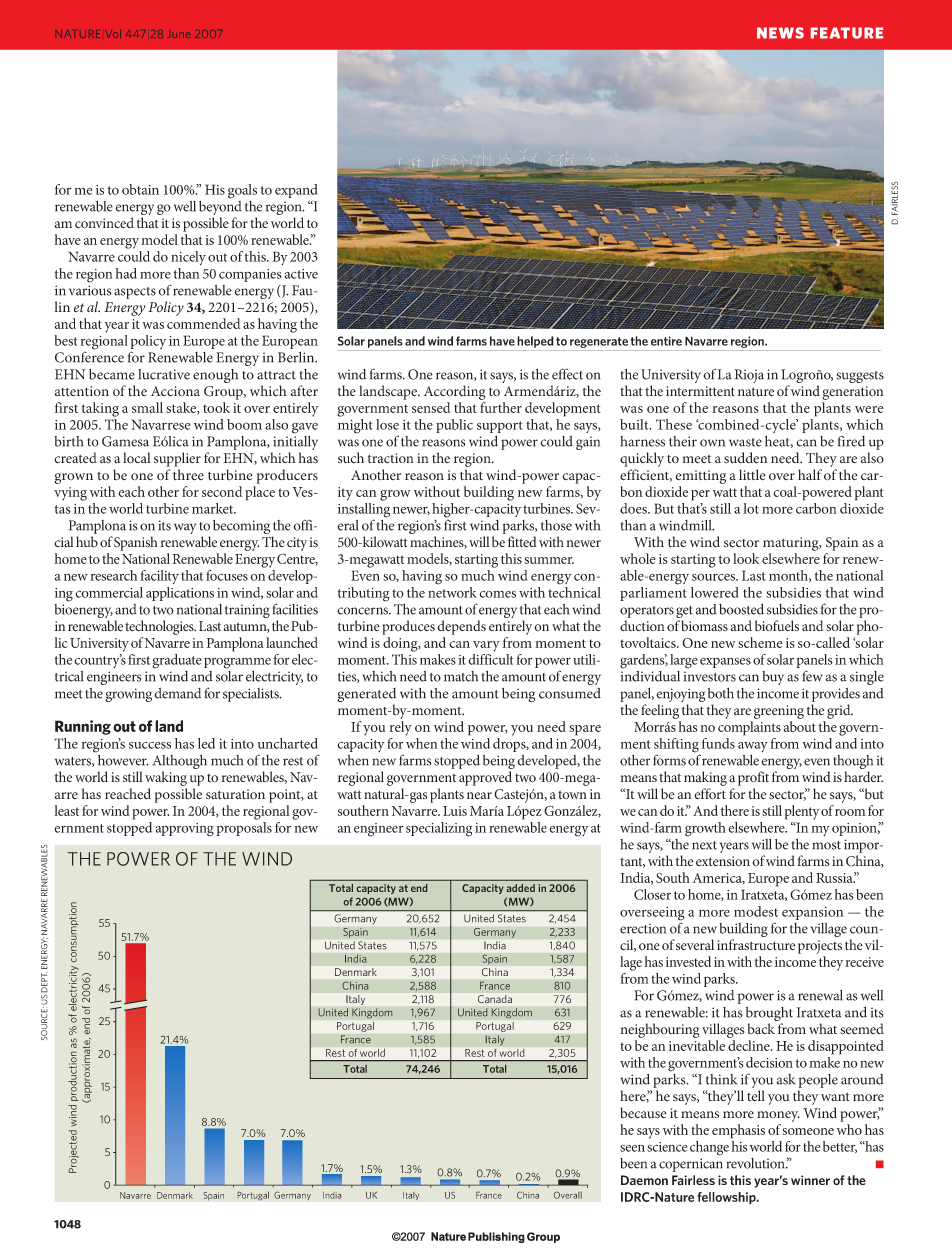  What do you see at coordinates (599, 342) in the document?
I see `regenerate` at bounding box center [599, 342].
